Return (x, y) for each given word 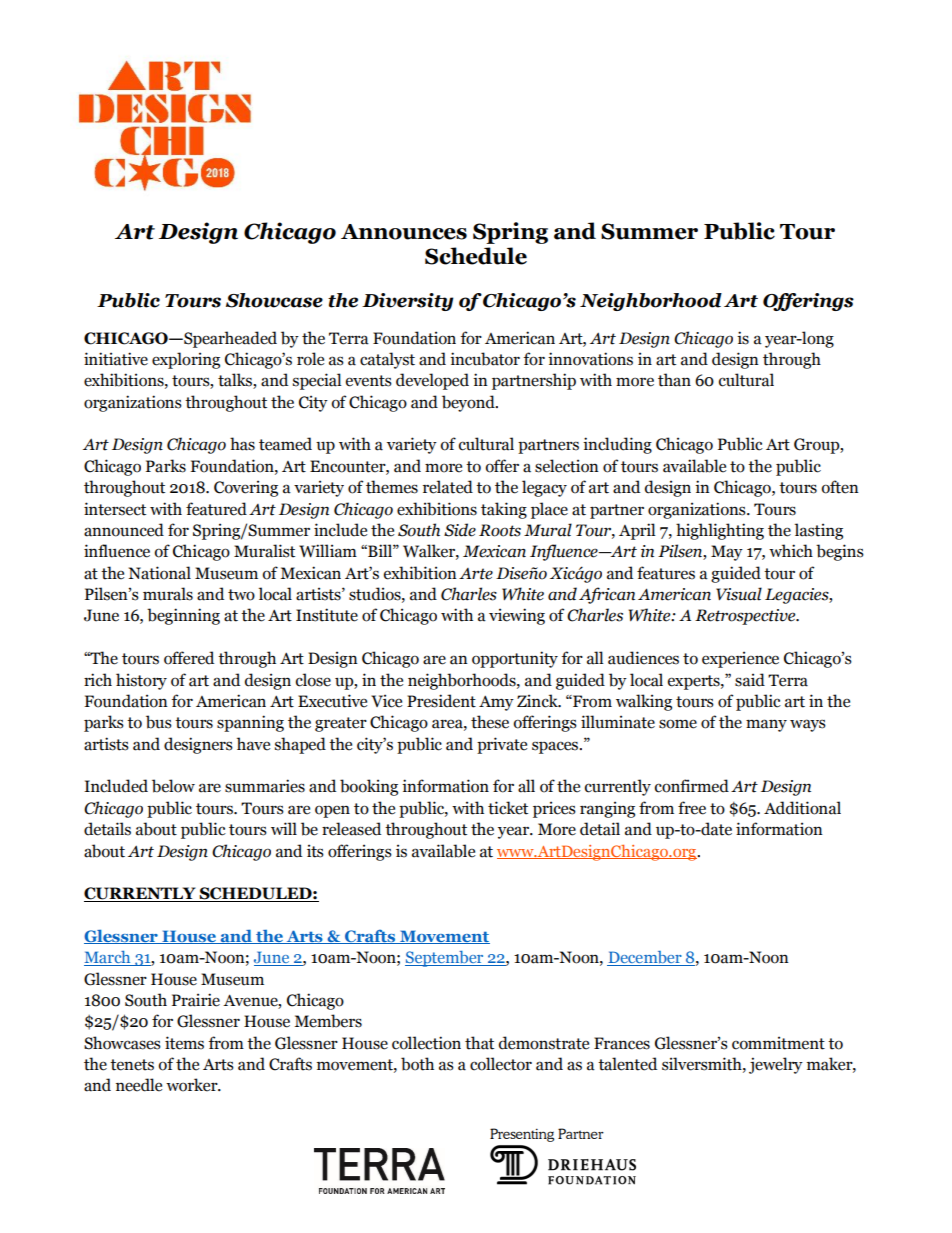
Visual (739, 594)
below (173, 786)
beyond (469, 403)
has (242, 444)
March (108, 958)
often (840, 487)
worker (193, 1085)
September (445, 959)
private (502, 745)
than (674, 380)
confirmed (692, 786)
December (645, 958)
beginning (183, 616)
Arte (476, 574)
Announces (404, 232)
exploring (186, 360)
